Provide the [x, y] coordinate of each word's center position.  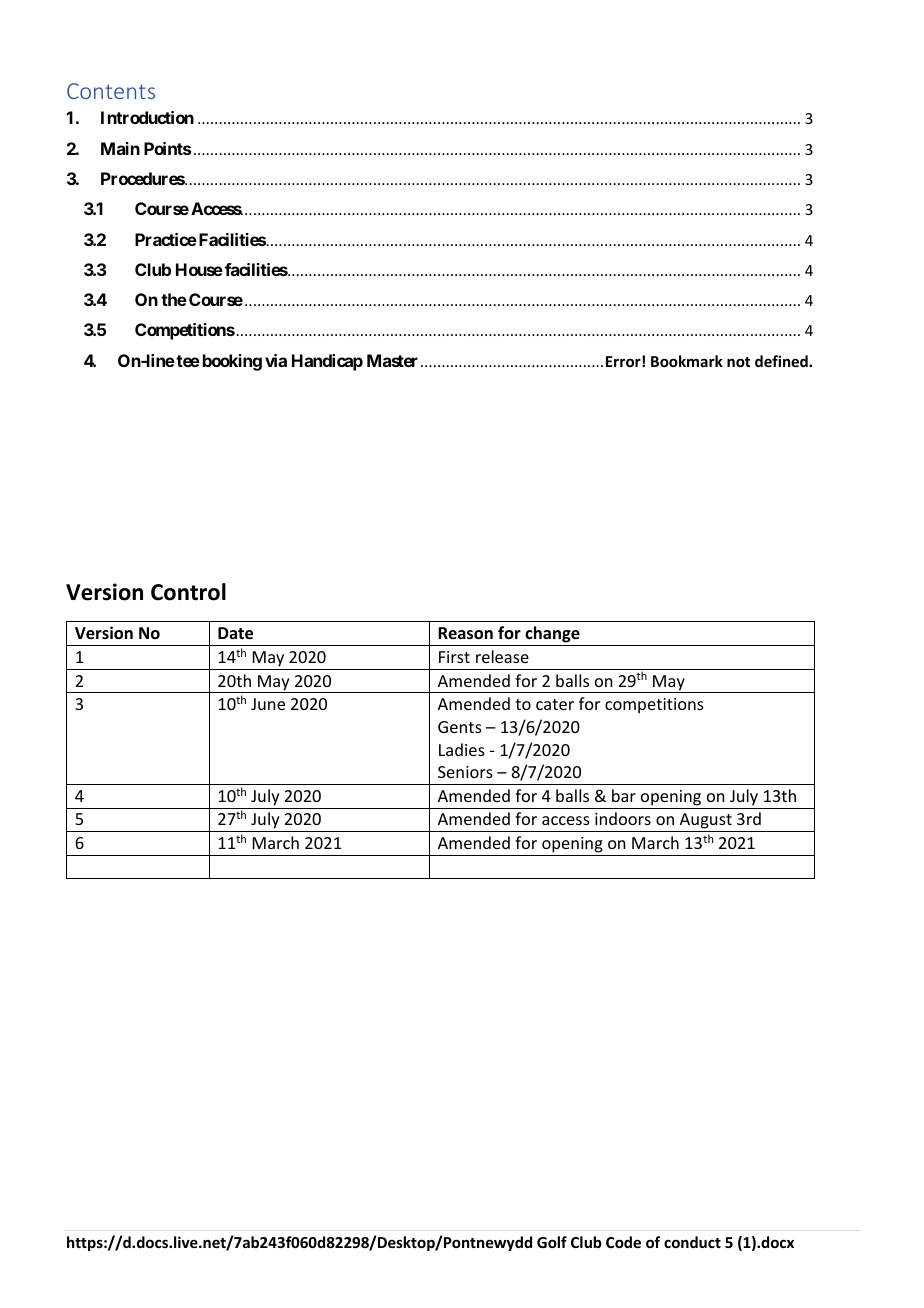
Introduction [147, 117]
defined [782, 361]
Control [188, 592]
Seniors [465, 772]
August [706, 822]
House [199, 269]
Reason [465, 633]
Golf [552, 1242]
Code [623, 1242]
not [738, 362]
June [268, 704]
